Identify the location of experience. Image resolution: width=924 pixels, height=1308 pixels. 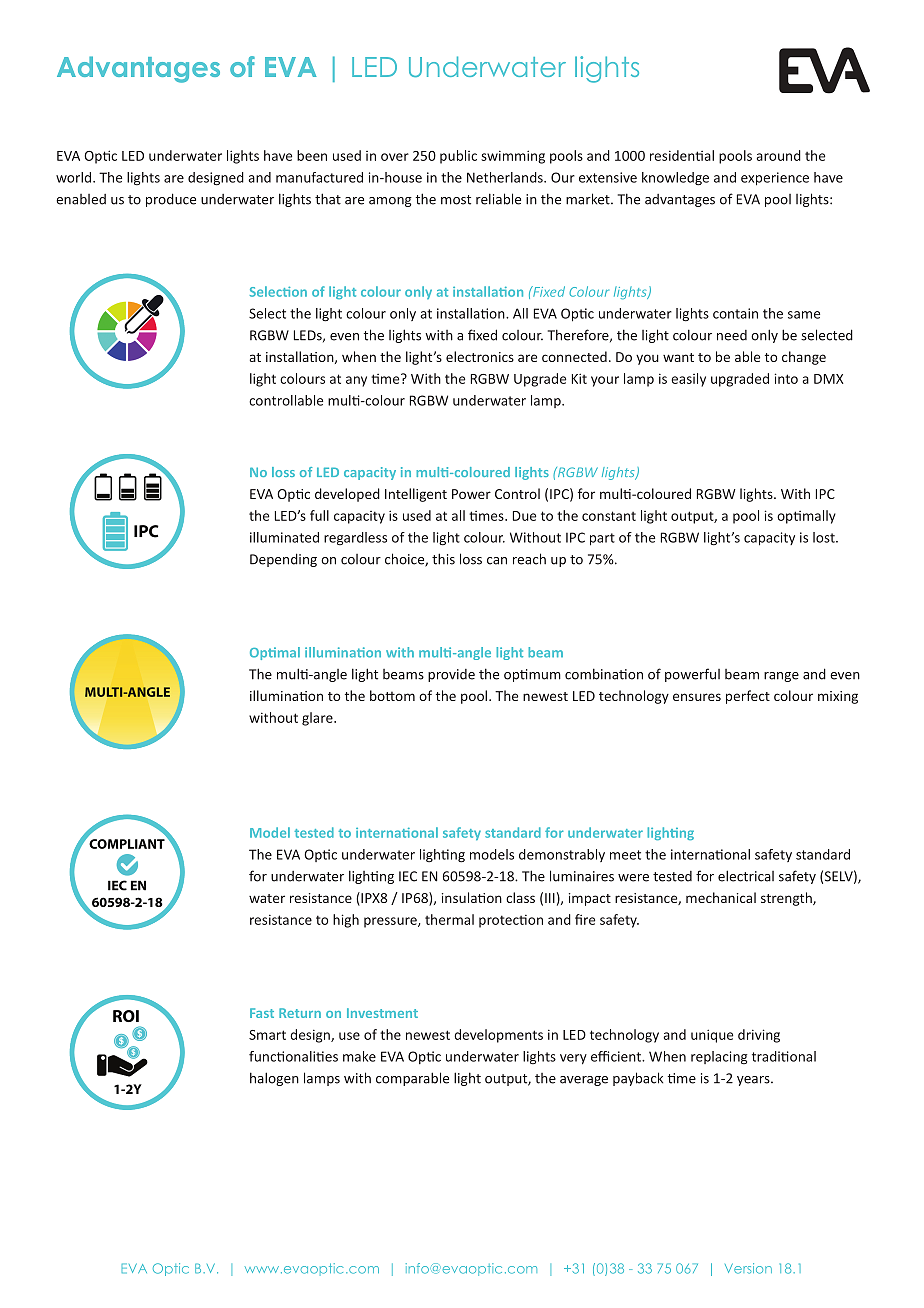
(775, 179).
